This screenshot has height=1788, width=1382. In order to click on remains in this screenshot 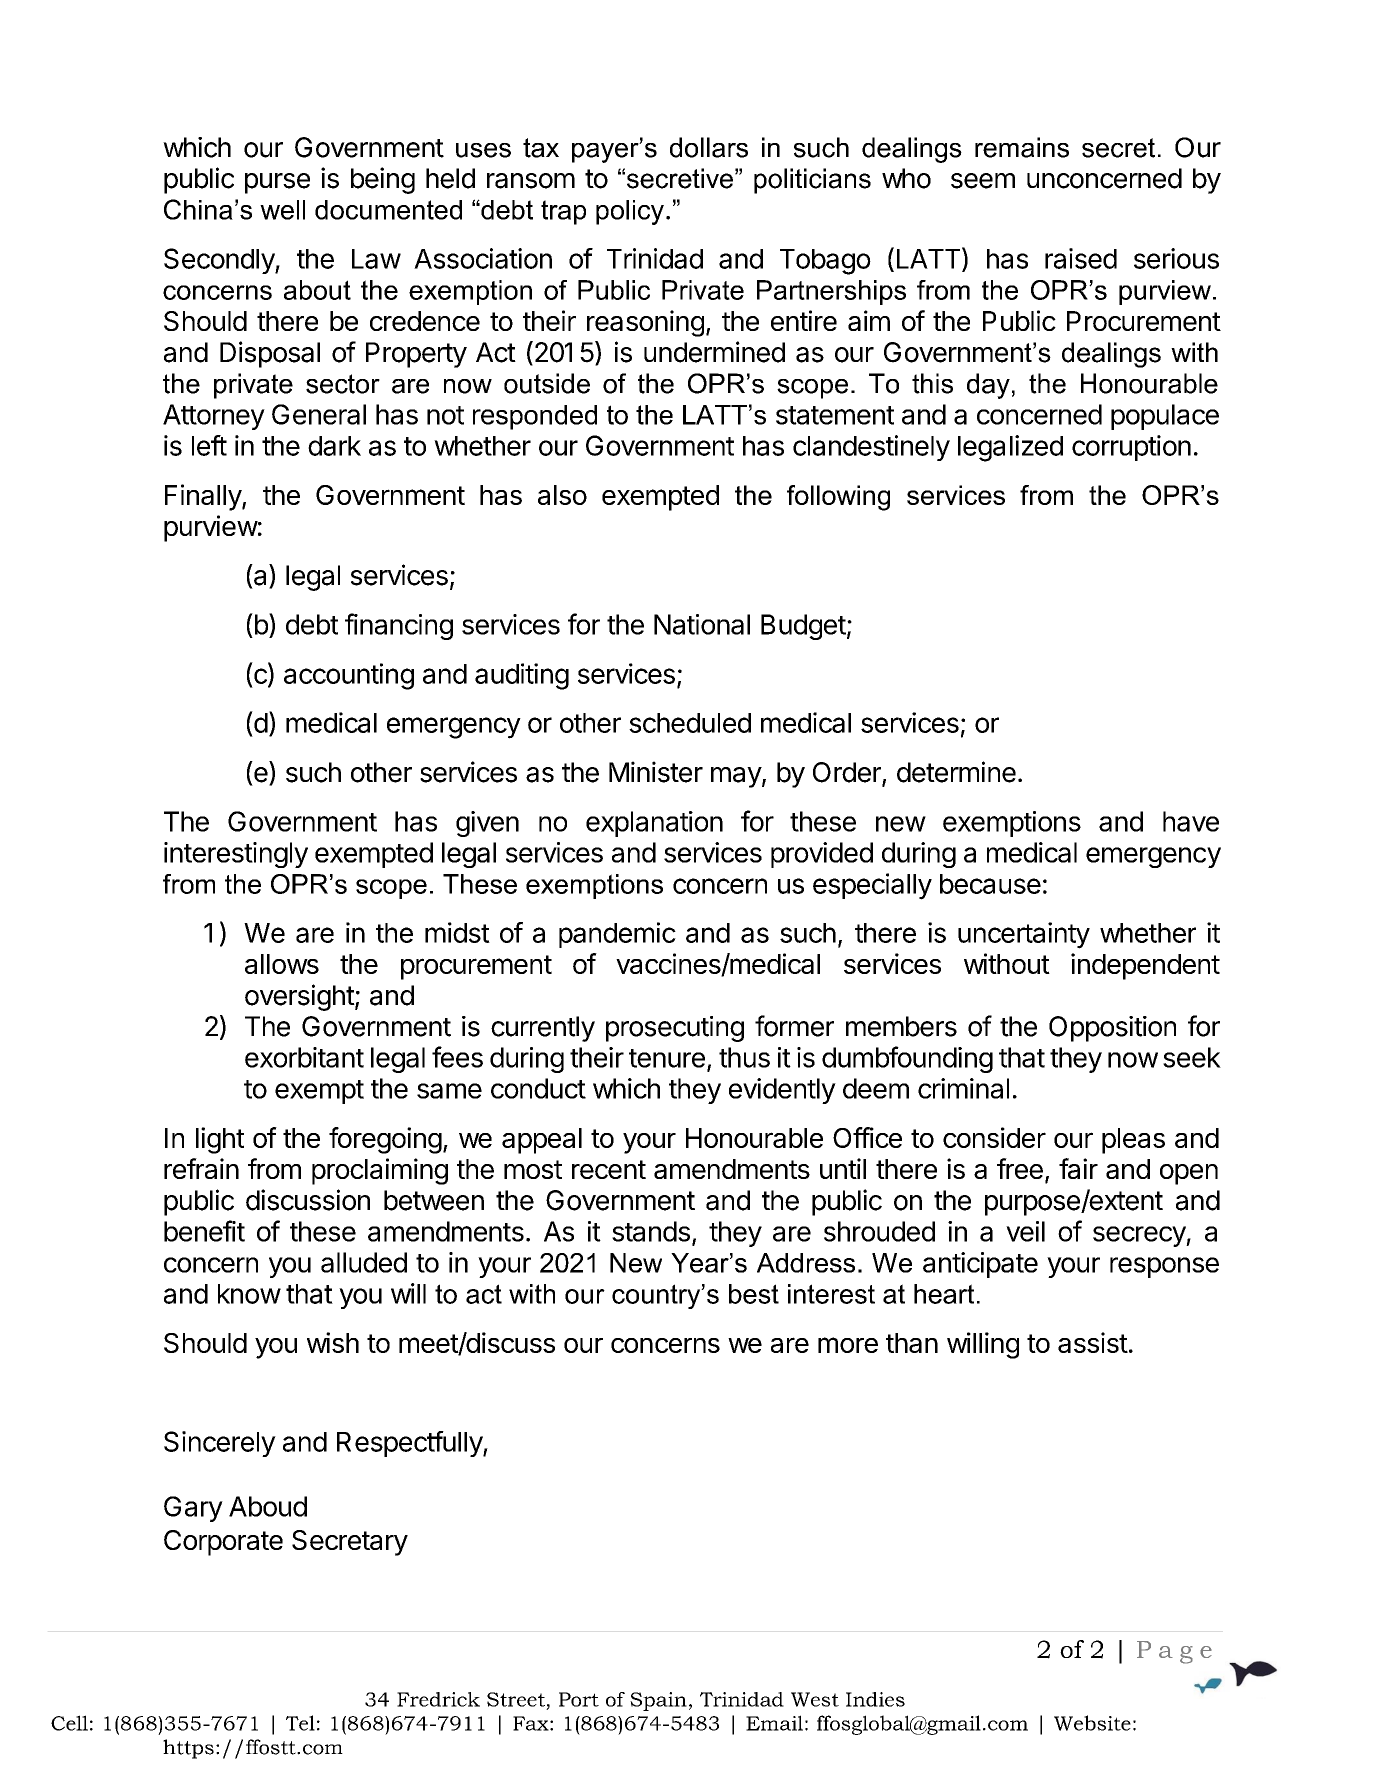, I will do `click(1022, 147)`.
